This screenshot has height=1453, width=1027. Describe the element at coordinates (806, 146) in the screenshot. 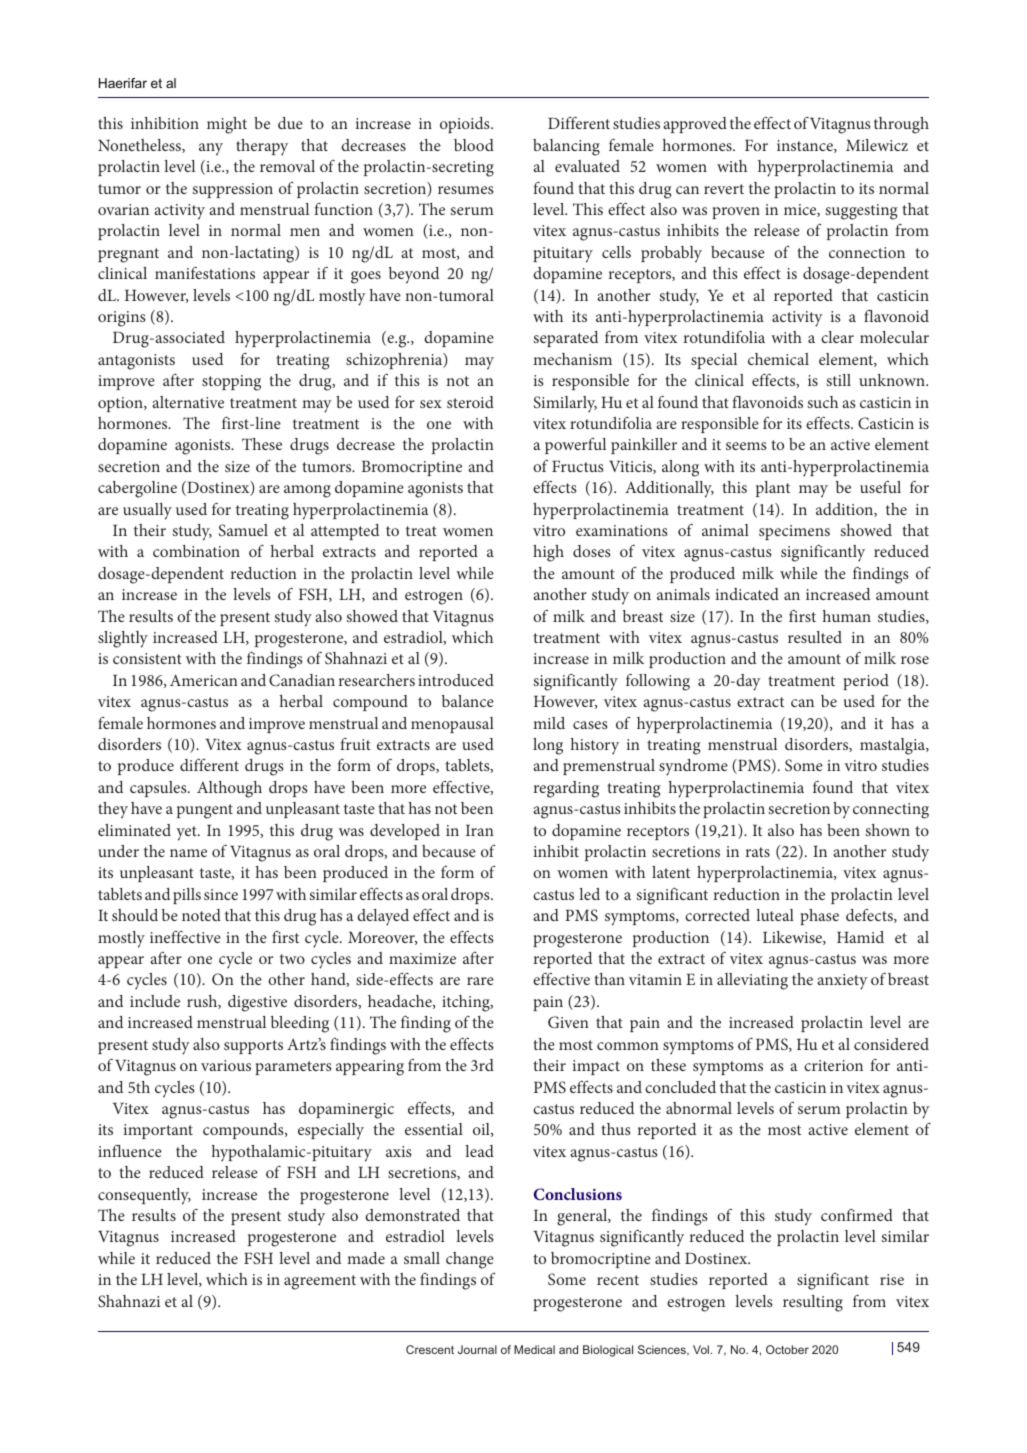

I see `instance` at that location.
